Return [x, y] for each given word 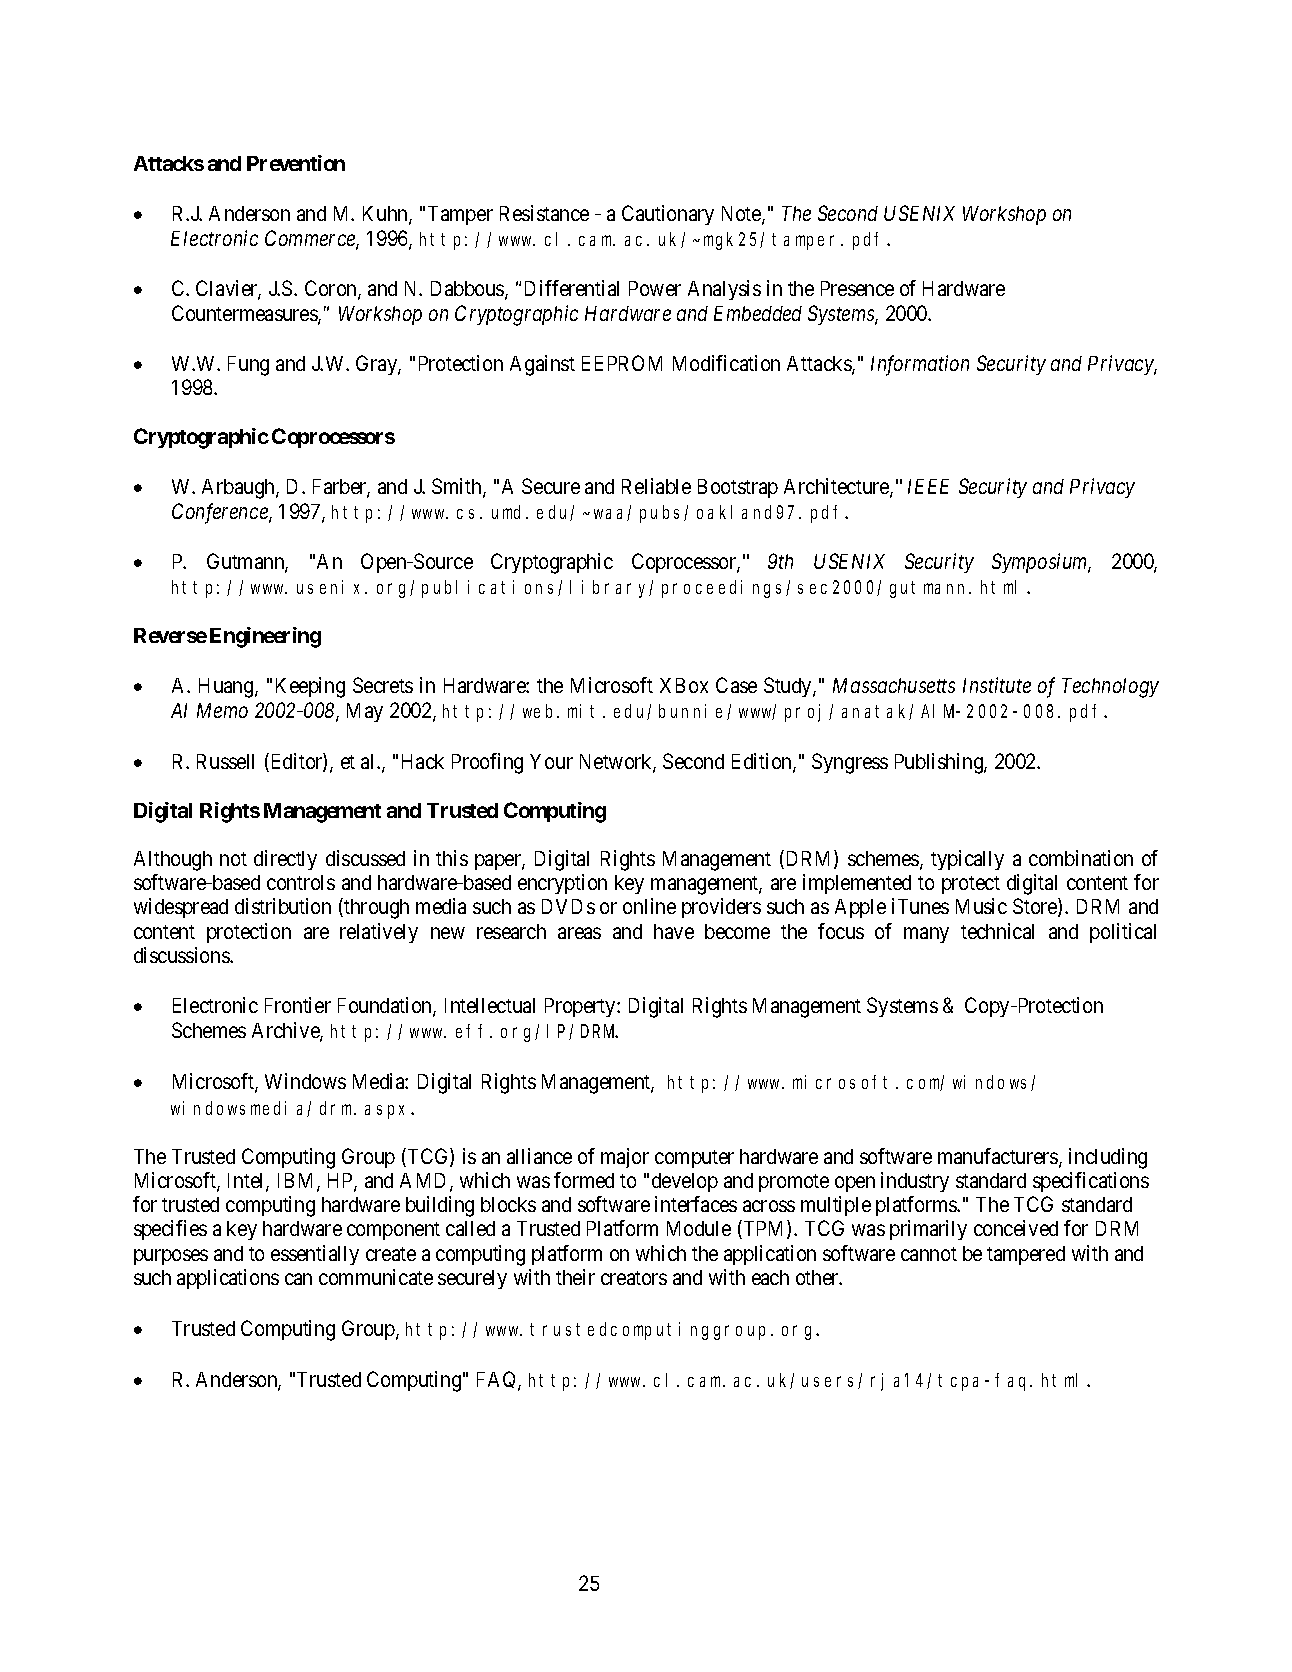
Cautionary [668, 215]
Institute [997, 685]
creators [634, 1278]
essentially [315, 1255]
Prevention [296, 163]
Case [736, 685]
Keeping [310, 687]
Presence [857, 288]
